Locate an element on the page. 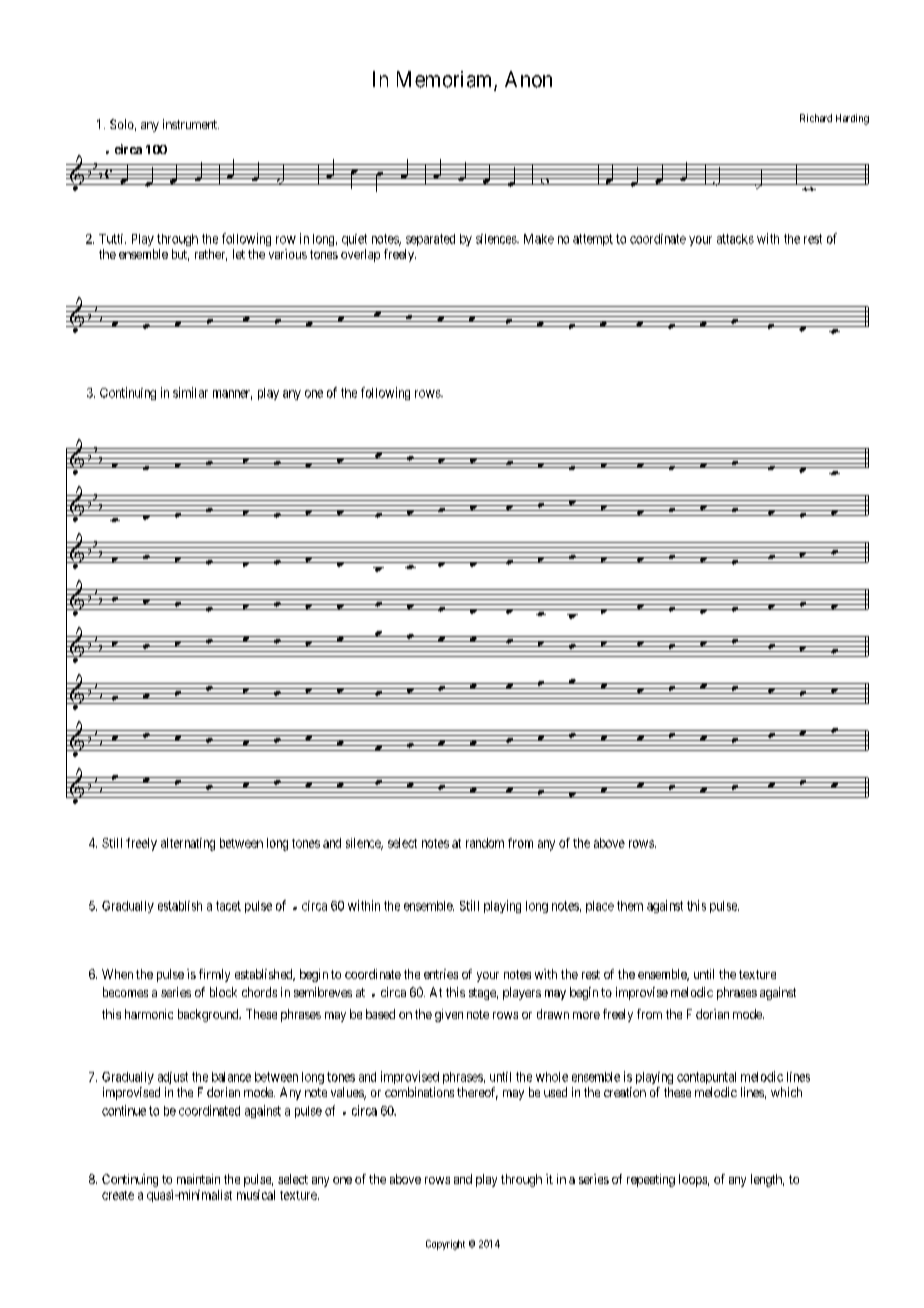  maintain is located at coordinates (198, 1179).
